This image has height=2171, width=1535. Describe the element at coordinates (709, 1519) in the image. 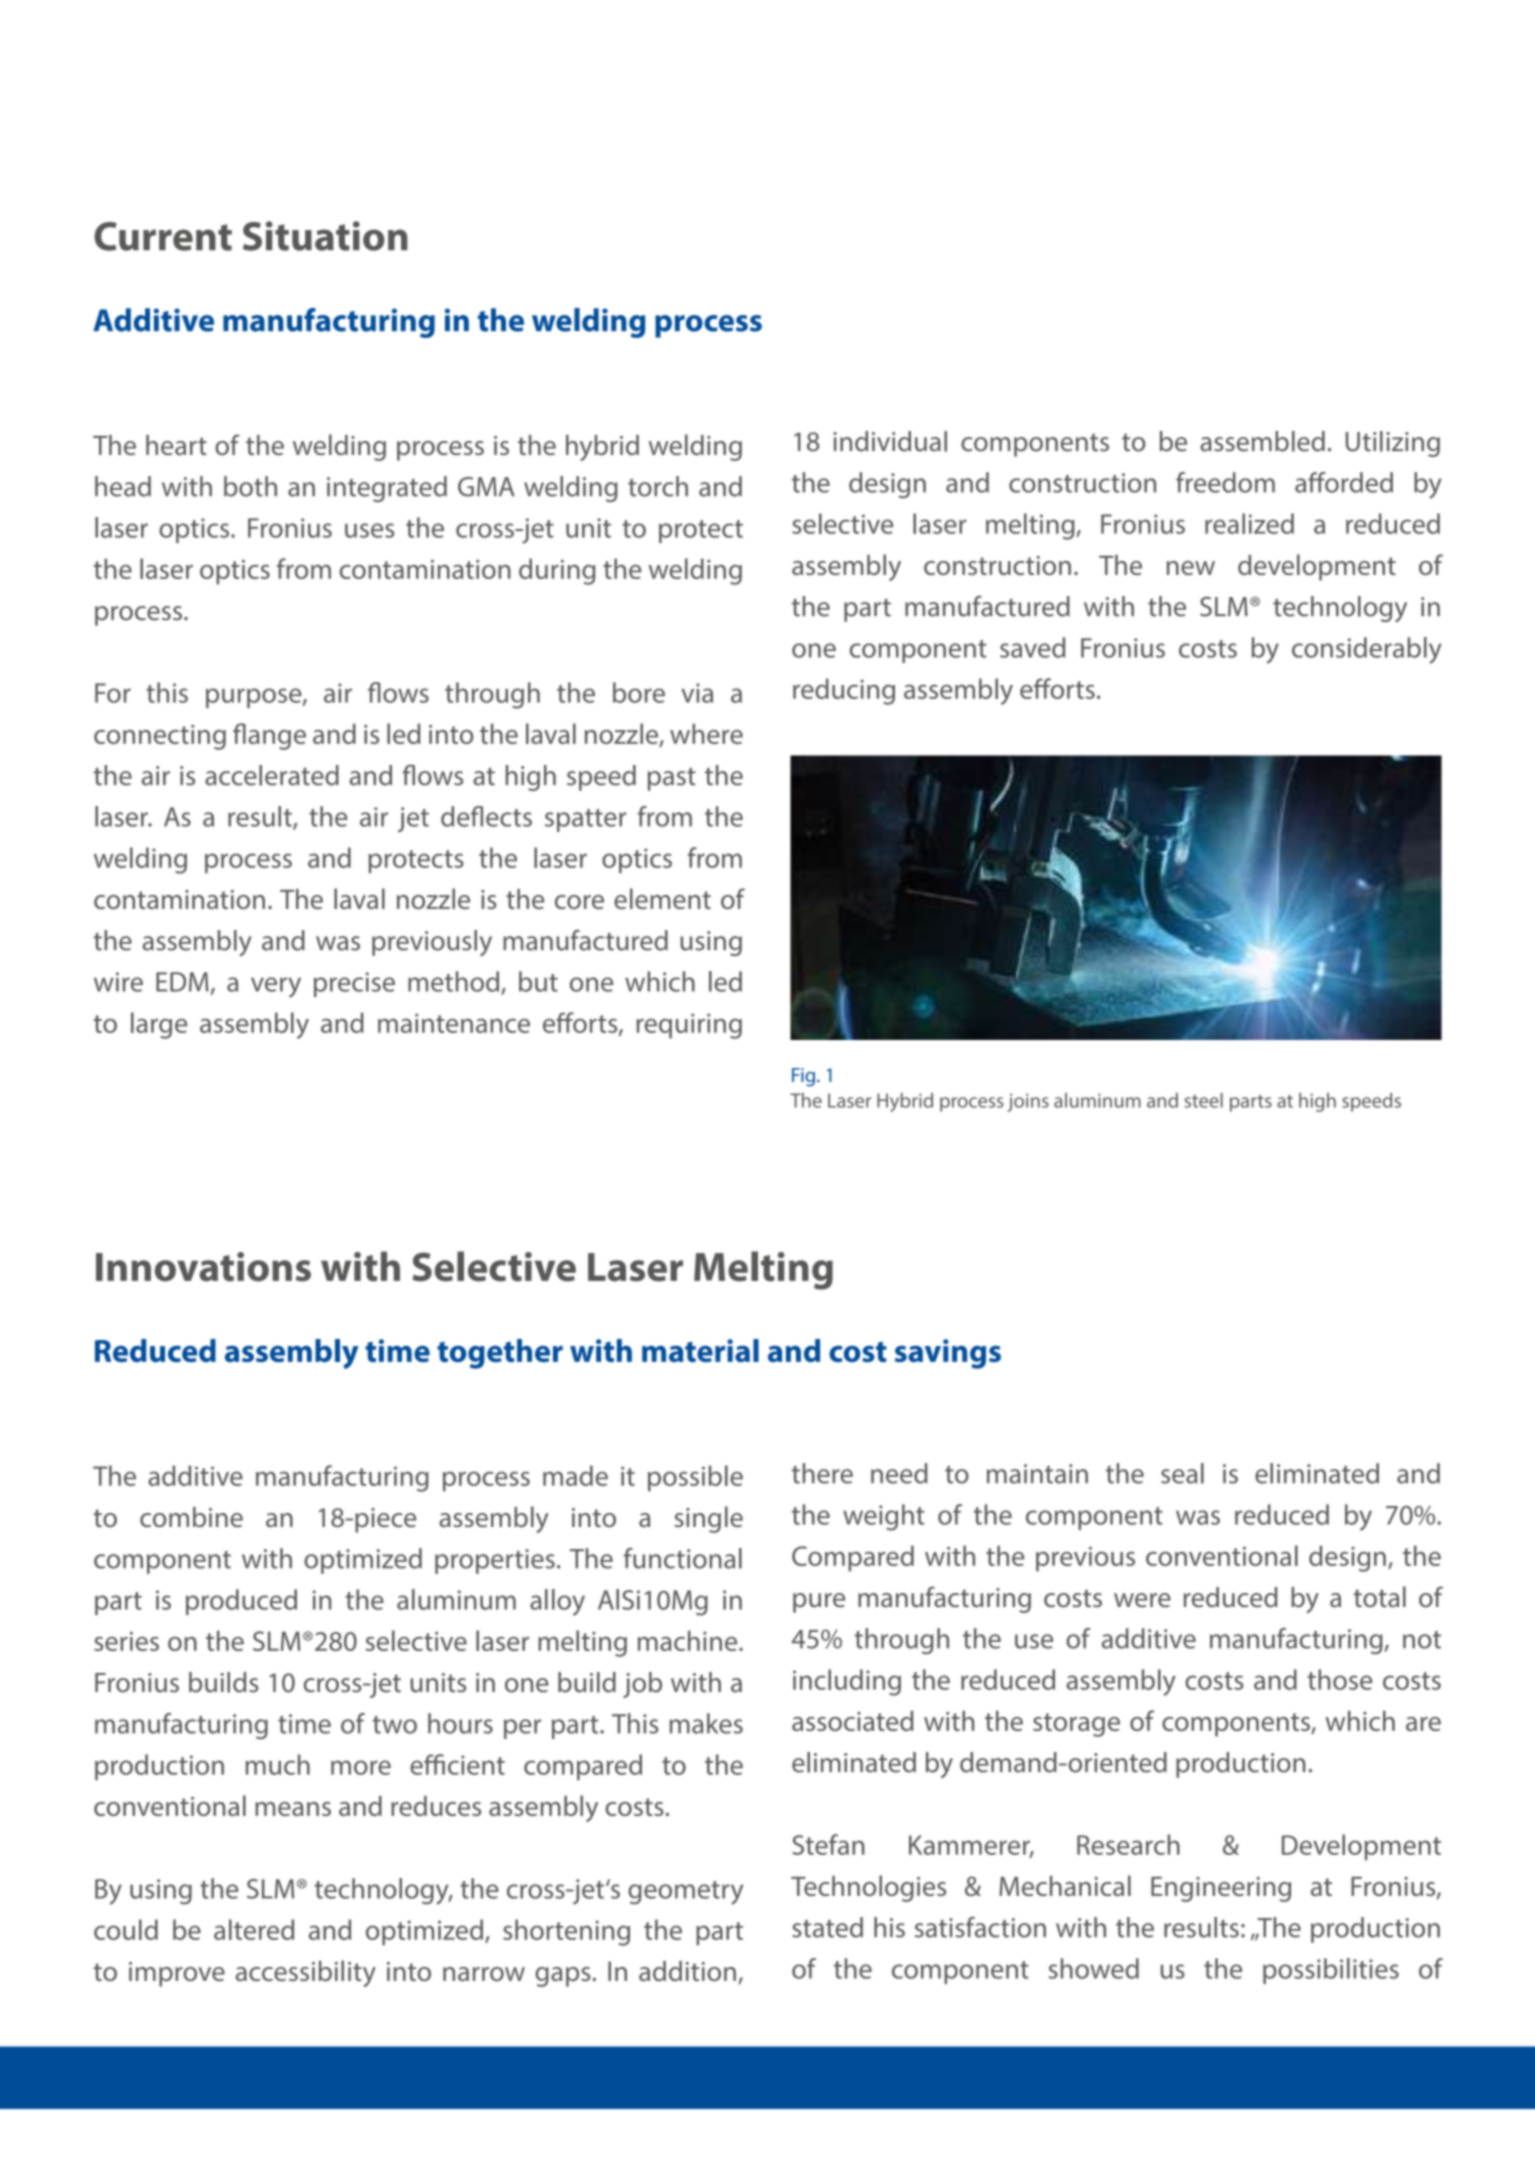

I see `single` at that location.
